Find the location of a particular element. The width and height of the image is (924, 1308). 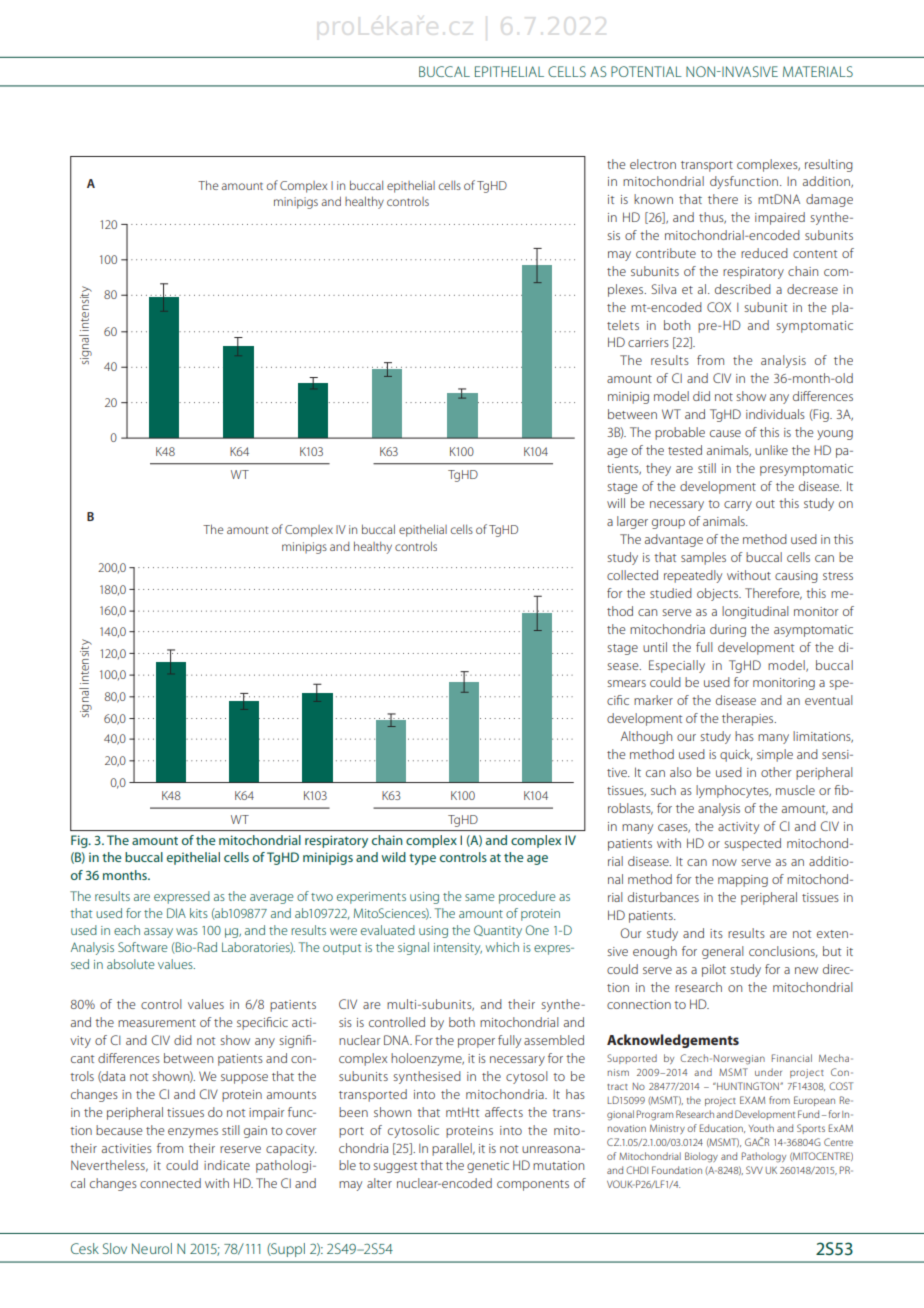

POTENTIAL is located at coordinates (646, 71).
